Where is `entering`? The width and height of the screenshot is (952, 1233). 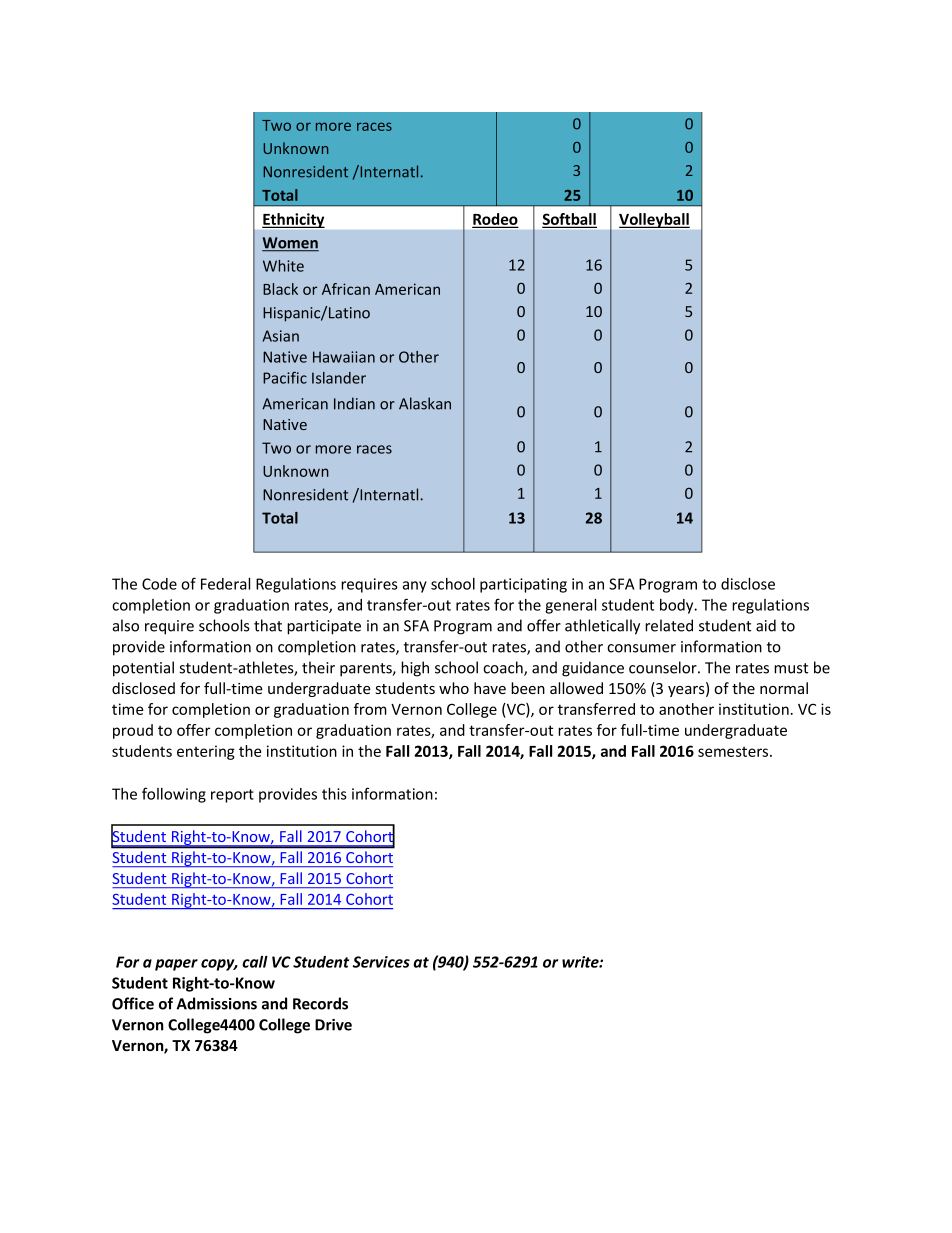 entering is located at coordinates (206, 752).
